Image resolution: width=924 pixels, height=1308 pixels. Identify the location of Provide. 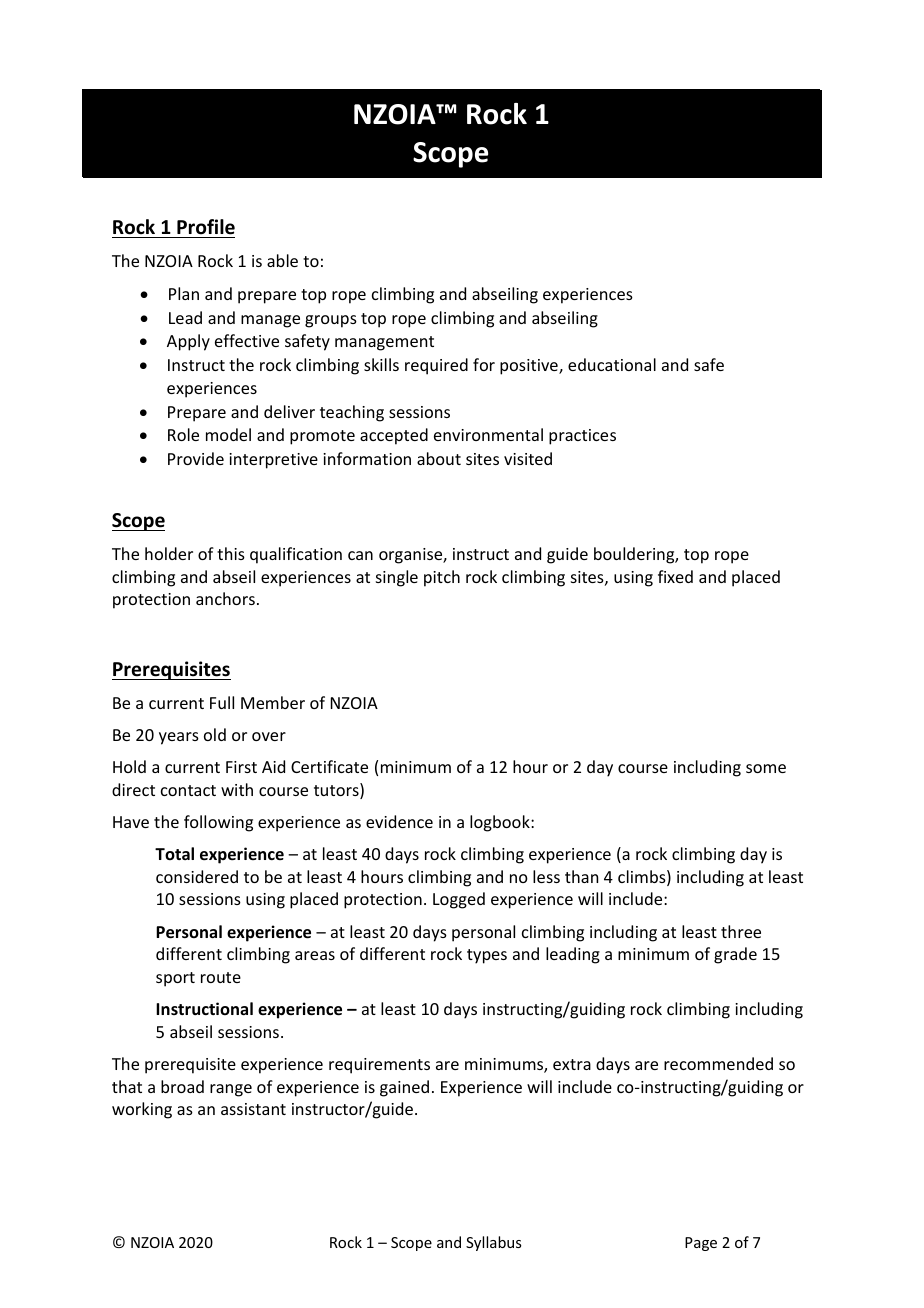
(196, 458).
